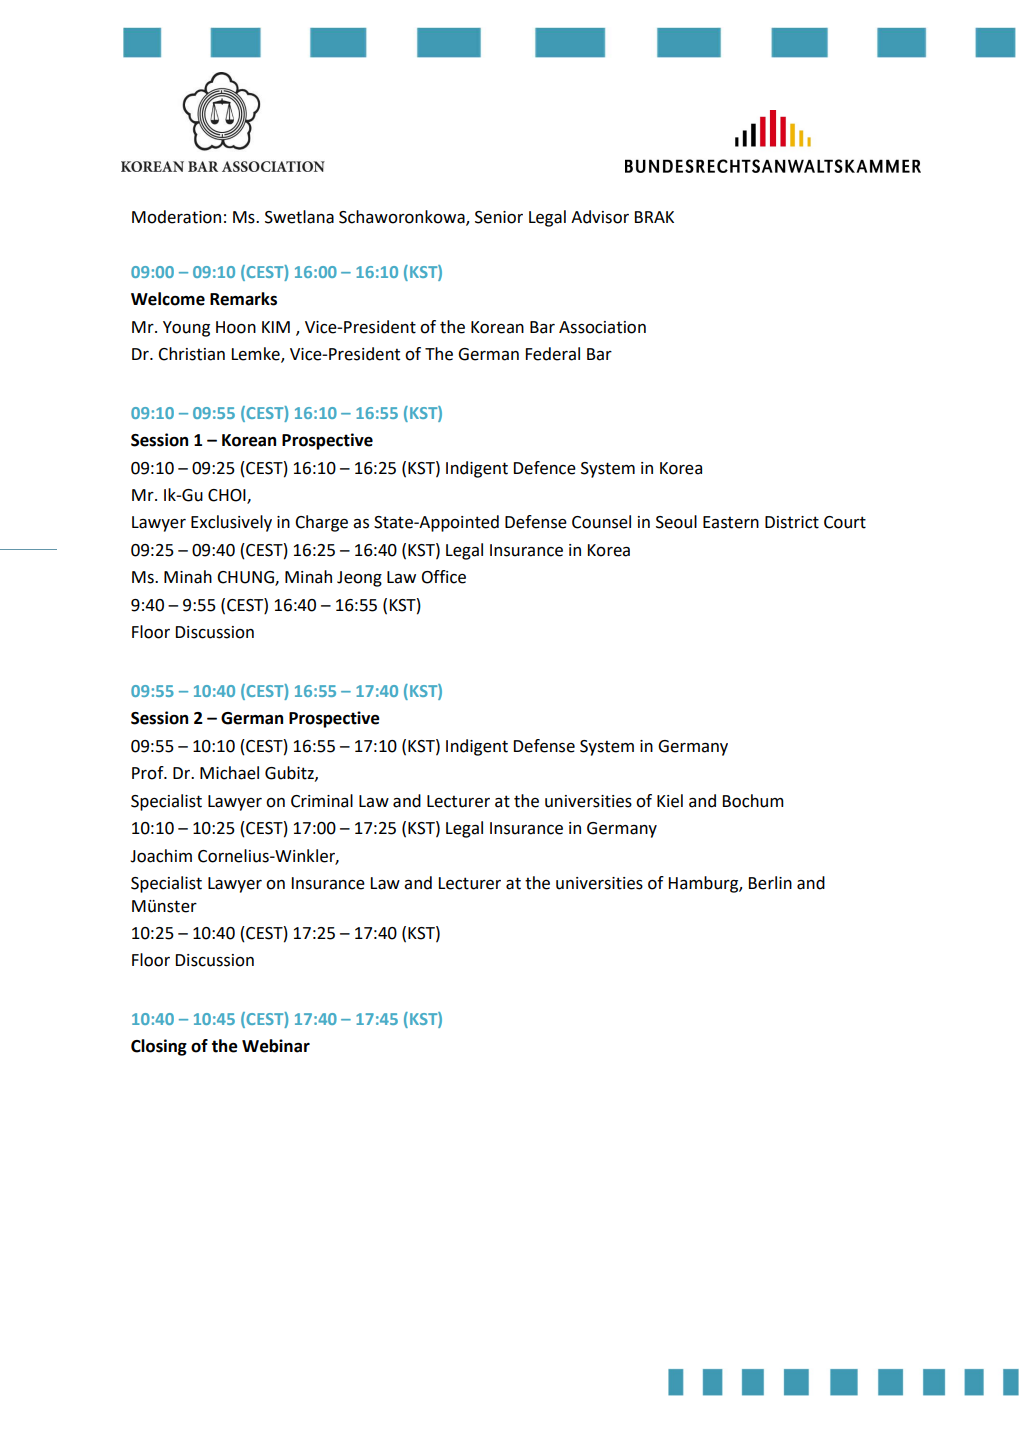 The image size is (1022, 1446). Describe the element at coordinates (731, 522) in the document. I see `Eastern` at that location.
